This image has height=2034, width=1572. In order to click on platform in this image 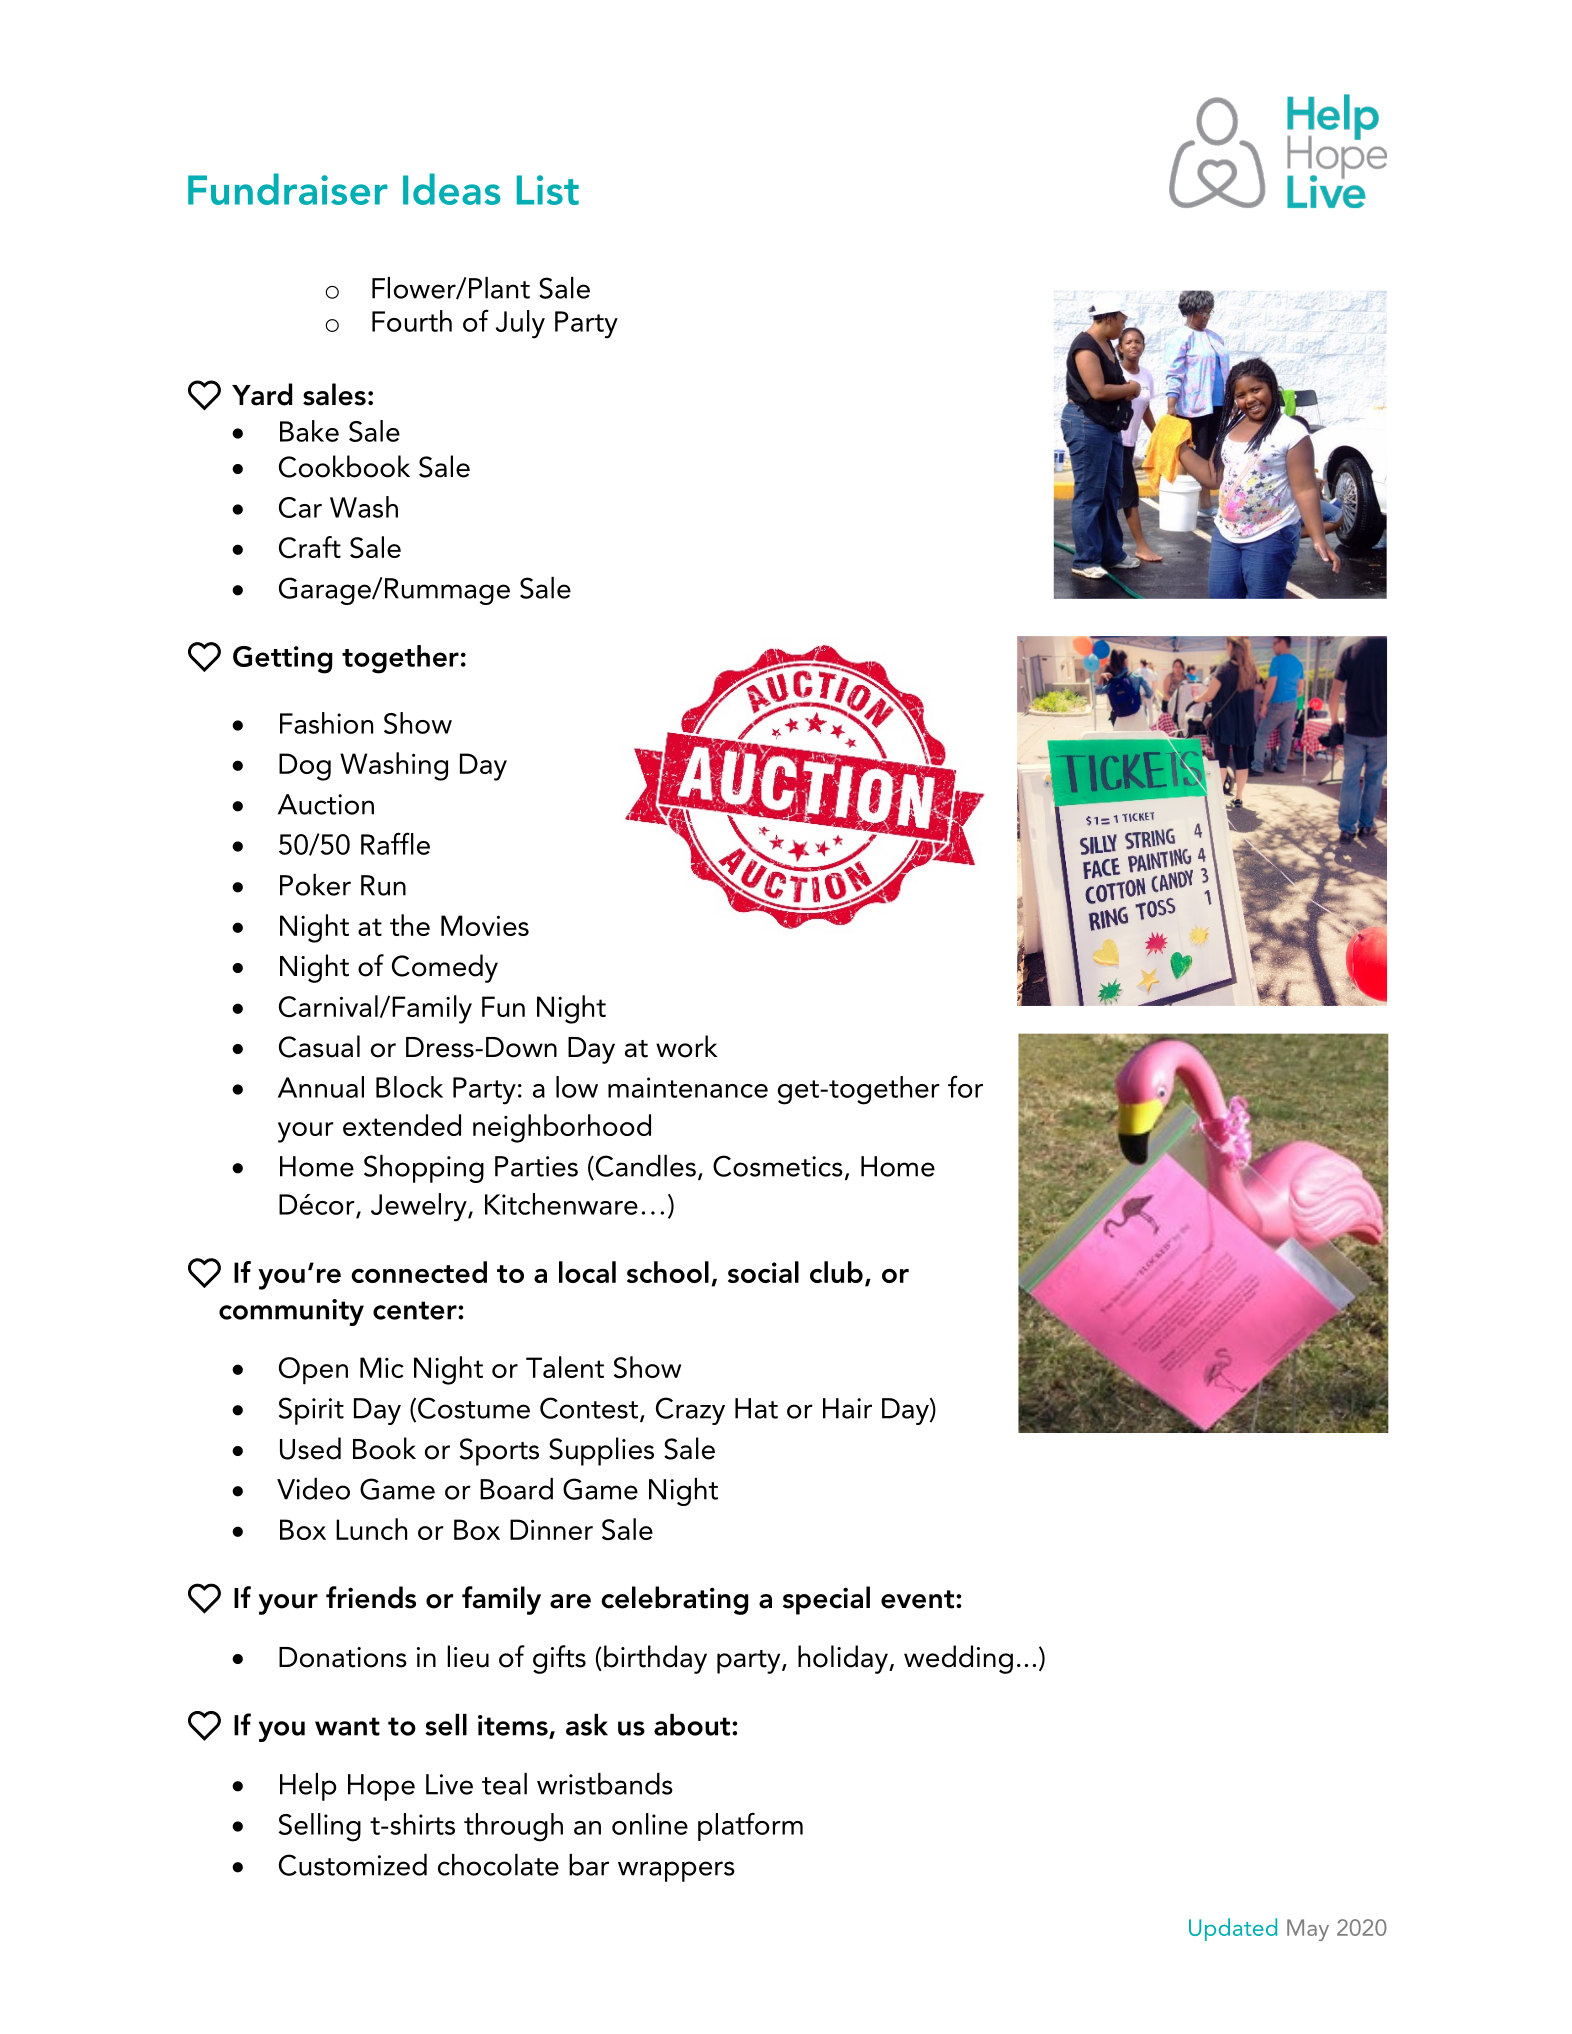, I will do `click(750, 1826)`.
